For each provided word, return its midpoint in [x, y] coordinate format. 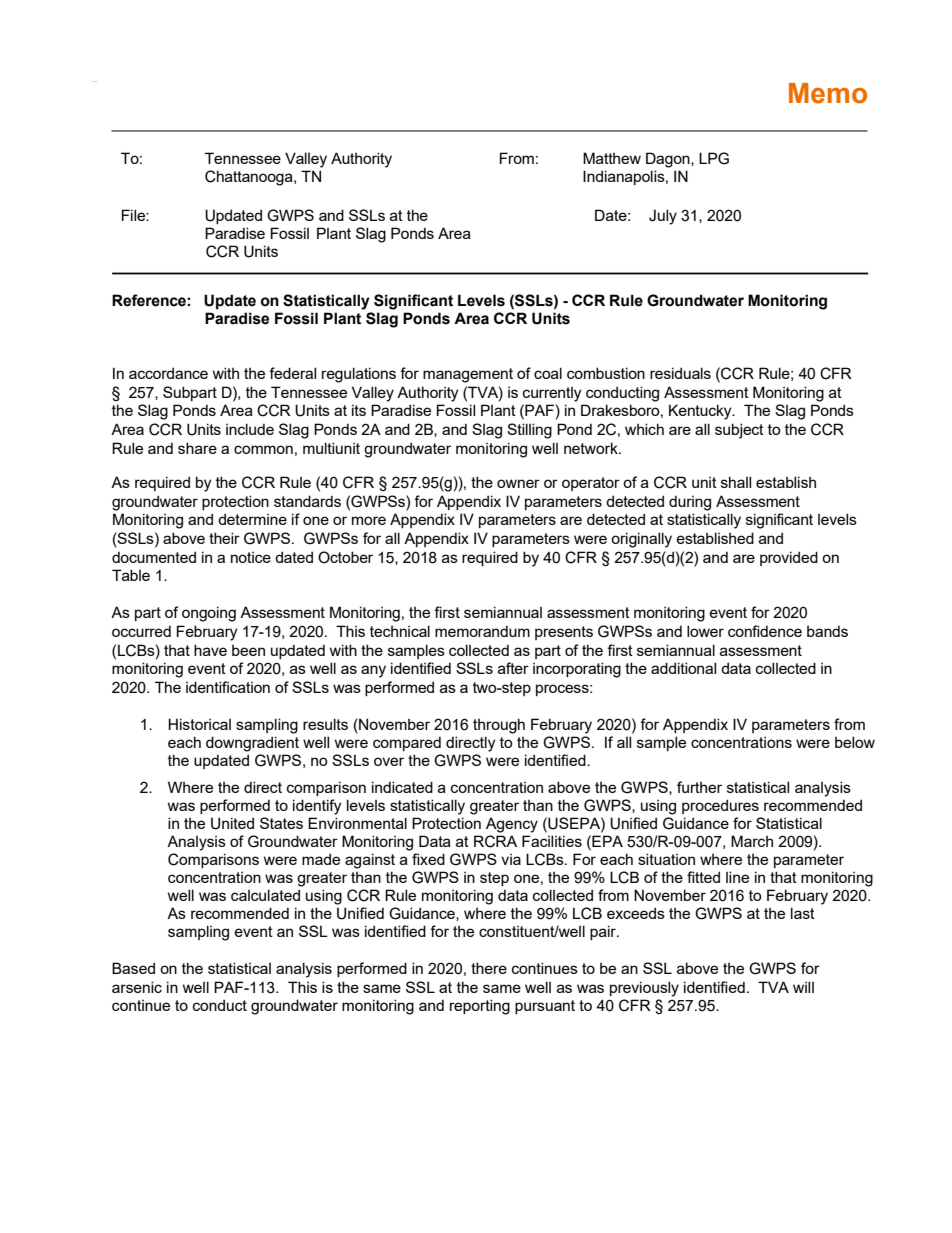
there [489, 968]
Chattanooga [250, 178]
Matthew [612, 158]
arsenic [137, 987]
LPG [714, 158]
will [803, 987]
